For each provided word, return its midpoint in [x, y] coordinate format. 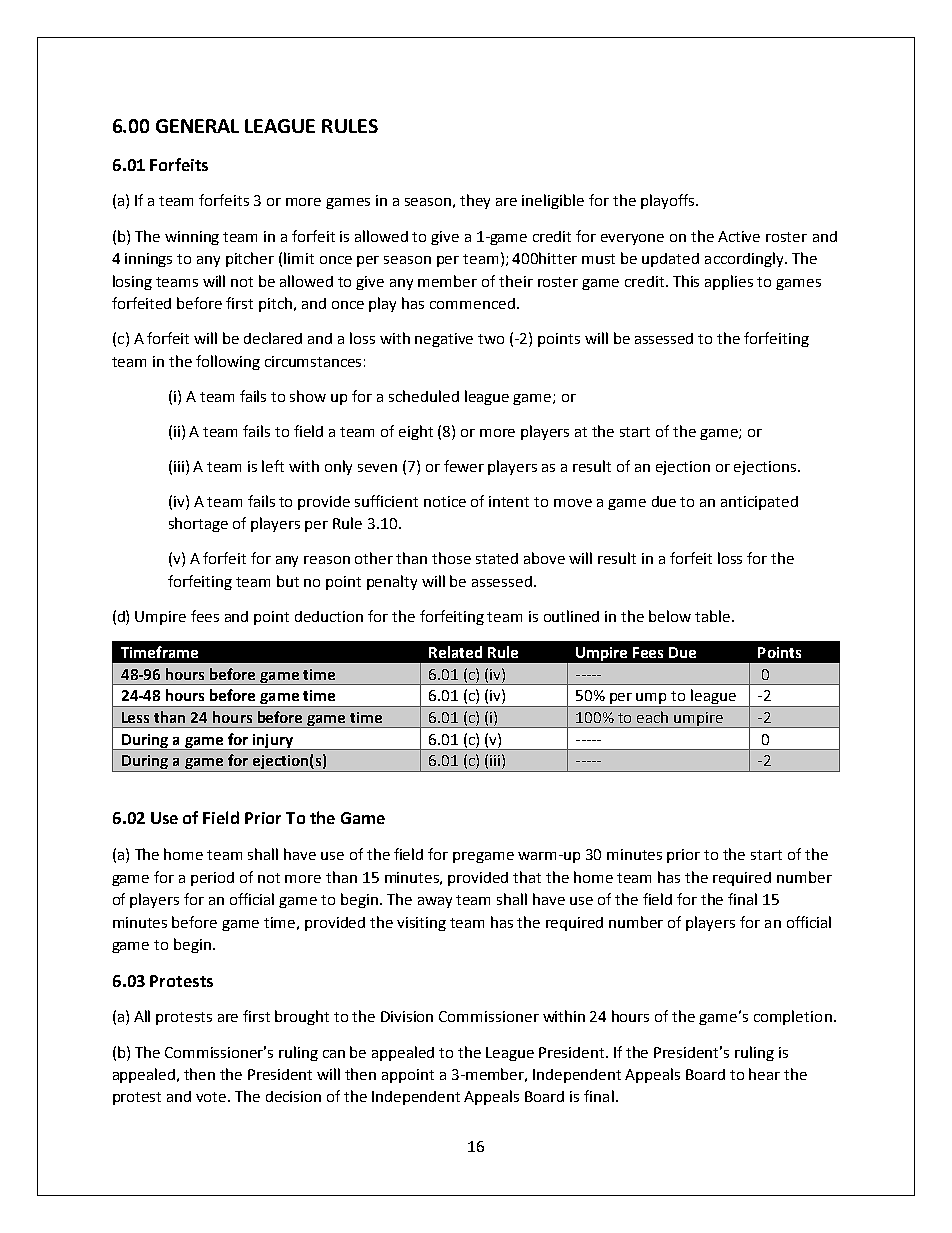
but [288, 581]
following [228, 362]
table [712, 616]
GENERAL [197, 126]
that [527, 877]
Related [455, 652]
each [652, 717]
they [475, 201]
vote [212, 1097]
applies [729, 282]
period [212, 879]
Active [739, 236]
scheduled [424, 396]
